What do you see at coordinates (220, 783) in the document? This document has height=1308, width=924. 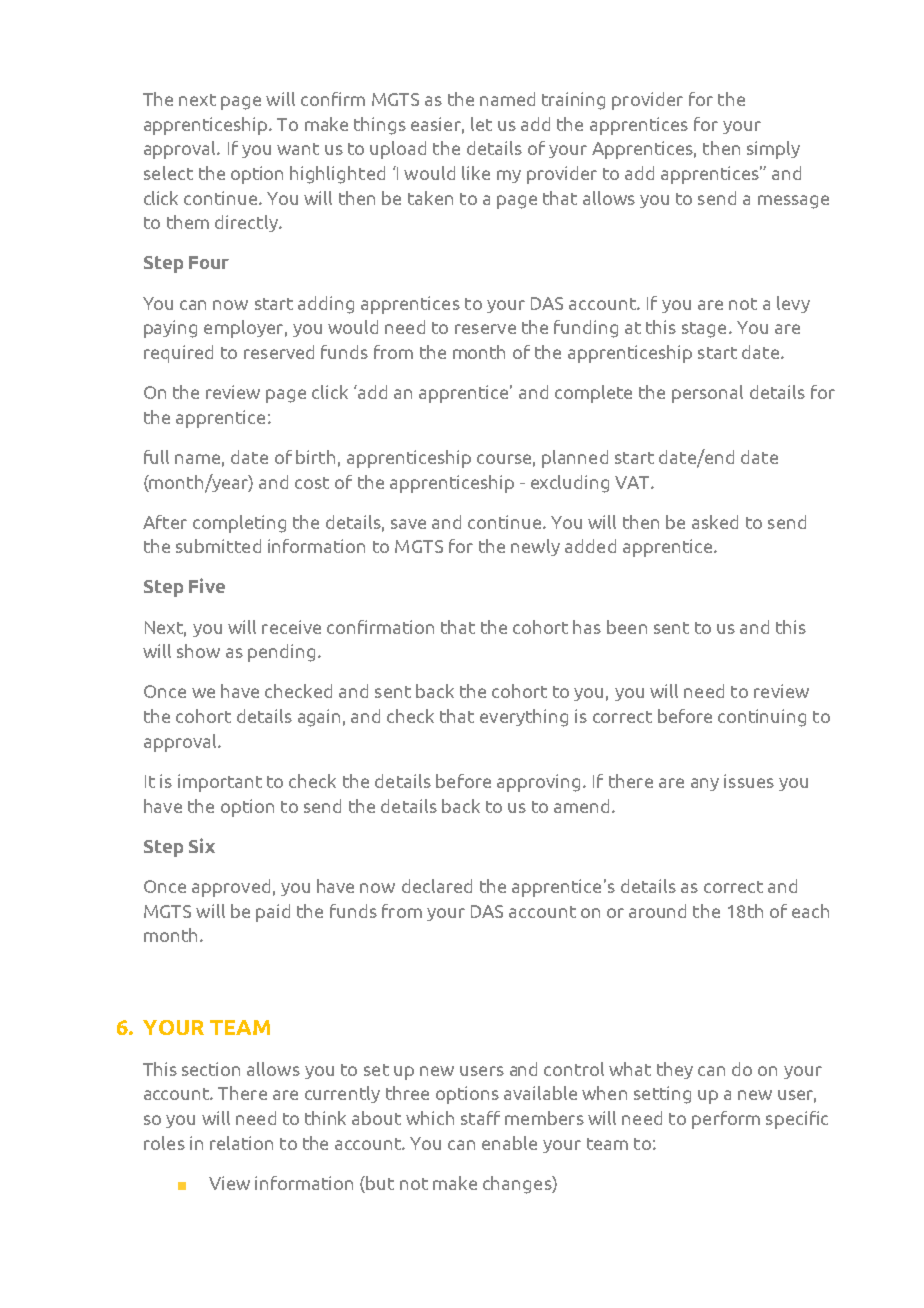 I see `important` at bounding box center [220, 783].
